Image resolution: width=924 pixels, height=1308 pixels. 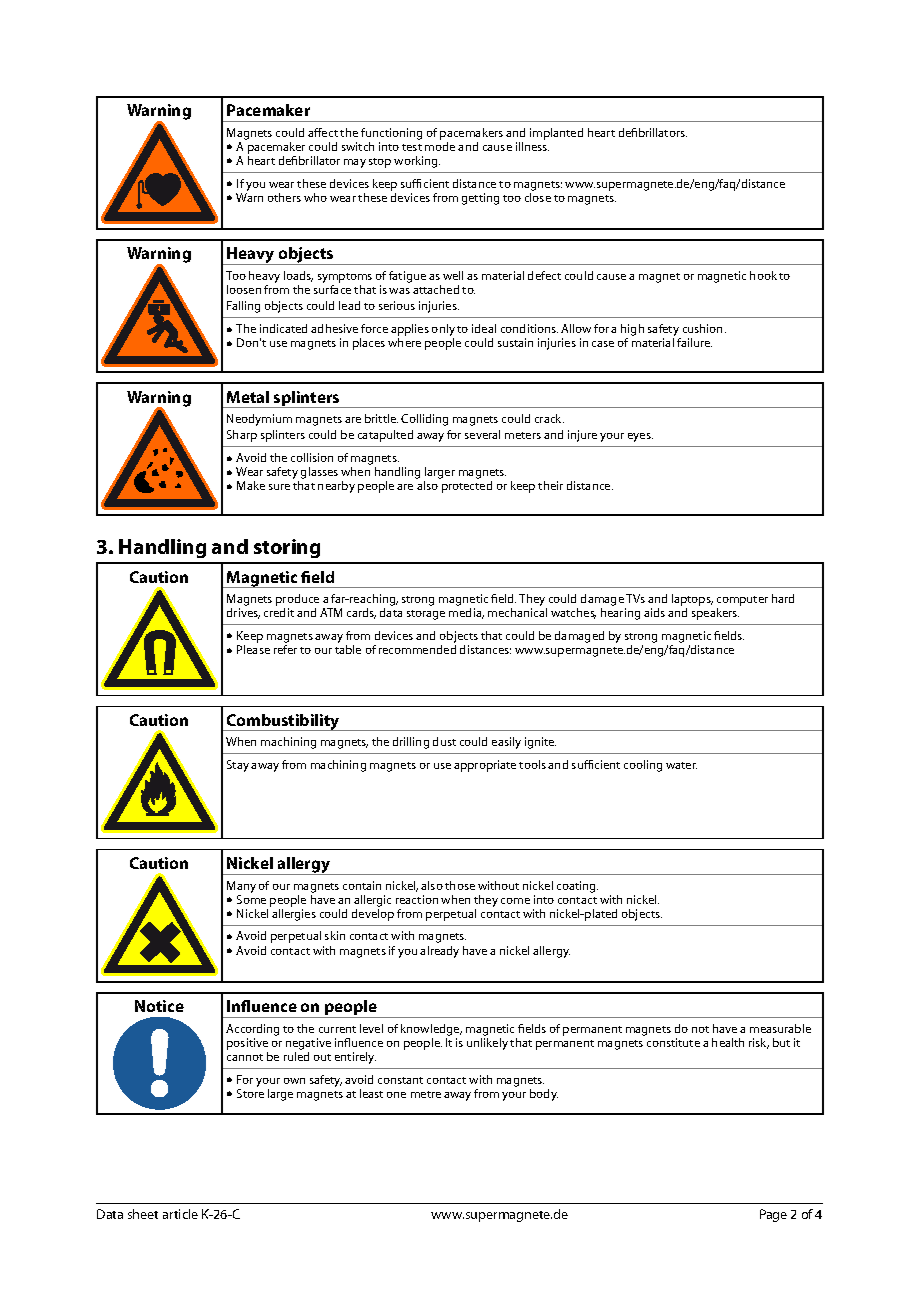 What do you see at coordinates (482, 434) in the screenshot?
I see `several` at bounding box center [482, 434].
